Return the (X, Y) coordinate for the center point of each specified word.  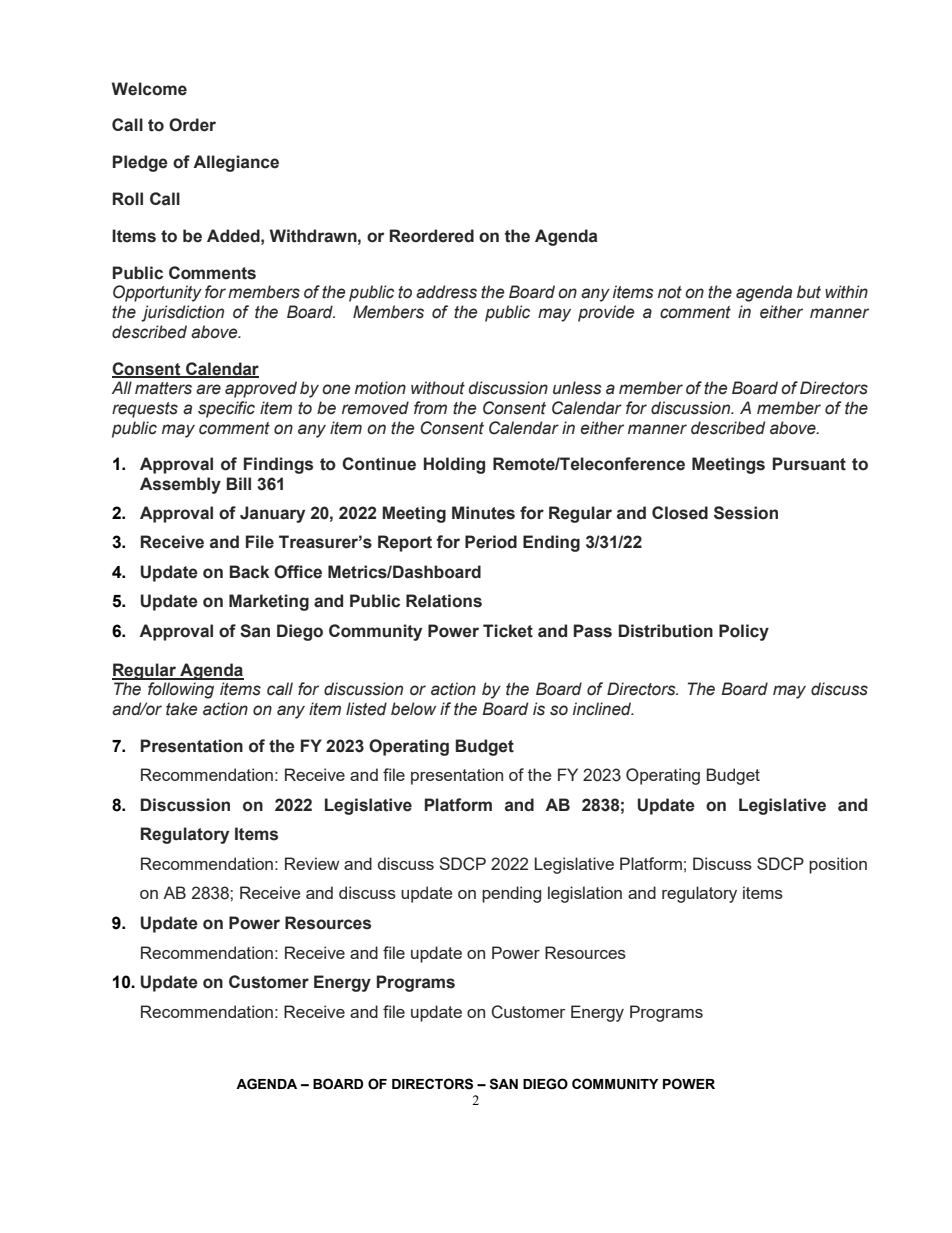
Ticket (508, 631)
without (438, 388)
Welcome (149, 89)
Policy (744, 632)
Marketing (269, 602)
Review (312, 863)
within (846, 292)
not (670, 292)
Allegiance (236, 163)
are (208, 389)
